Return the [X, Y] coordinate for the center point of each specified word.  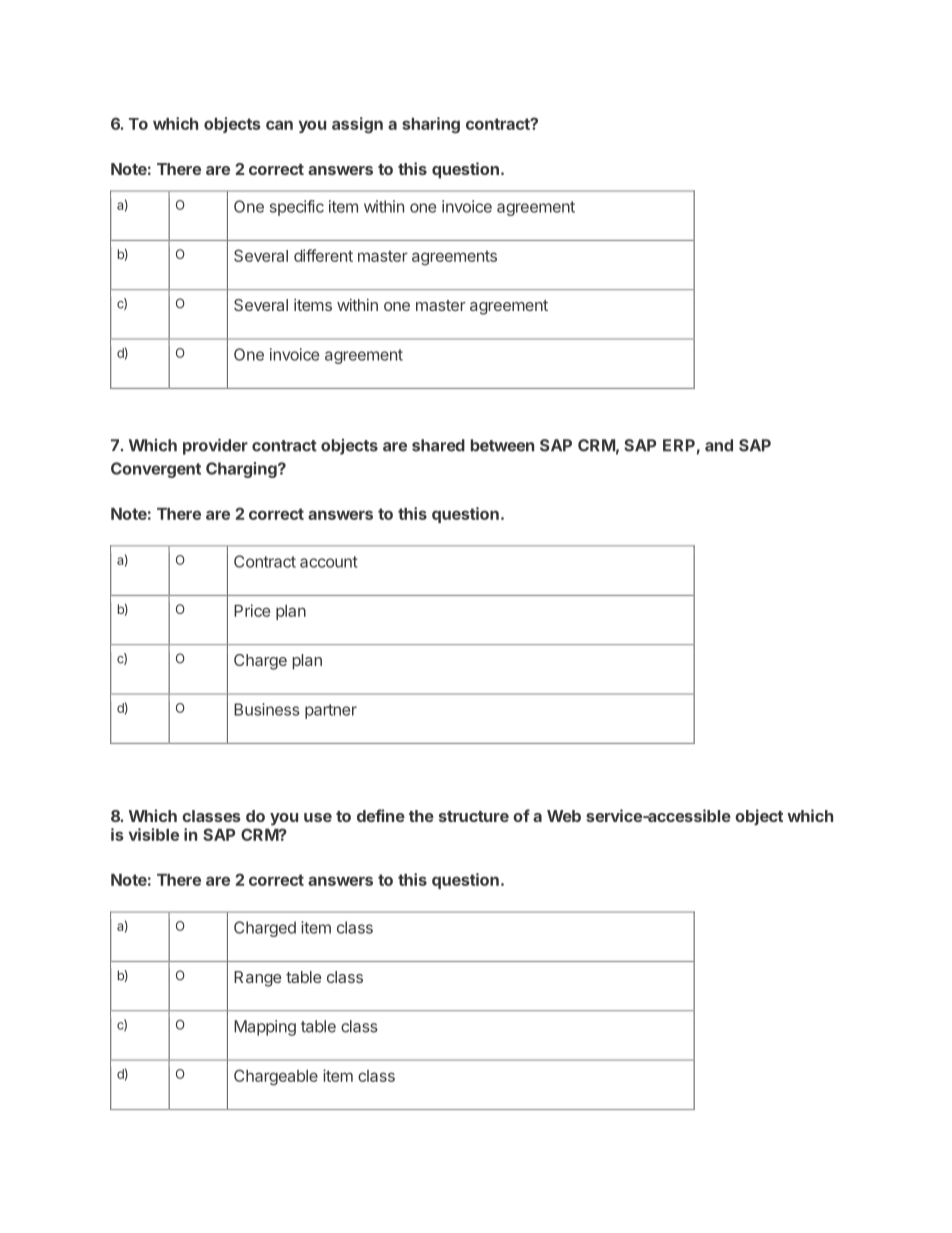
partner [331, 711]
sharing [431, 125]
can [279, 125]
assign [357, 125]
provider [215, 446]
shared [438, 445]
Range [258, 979]
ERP [679, 445]
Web [564, 816]
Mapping [265, 1028]
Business [267, 709]
